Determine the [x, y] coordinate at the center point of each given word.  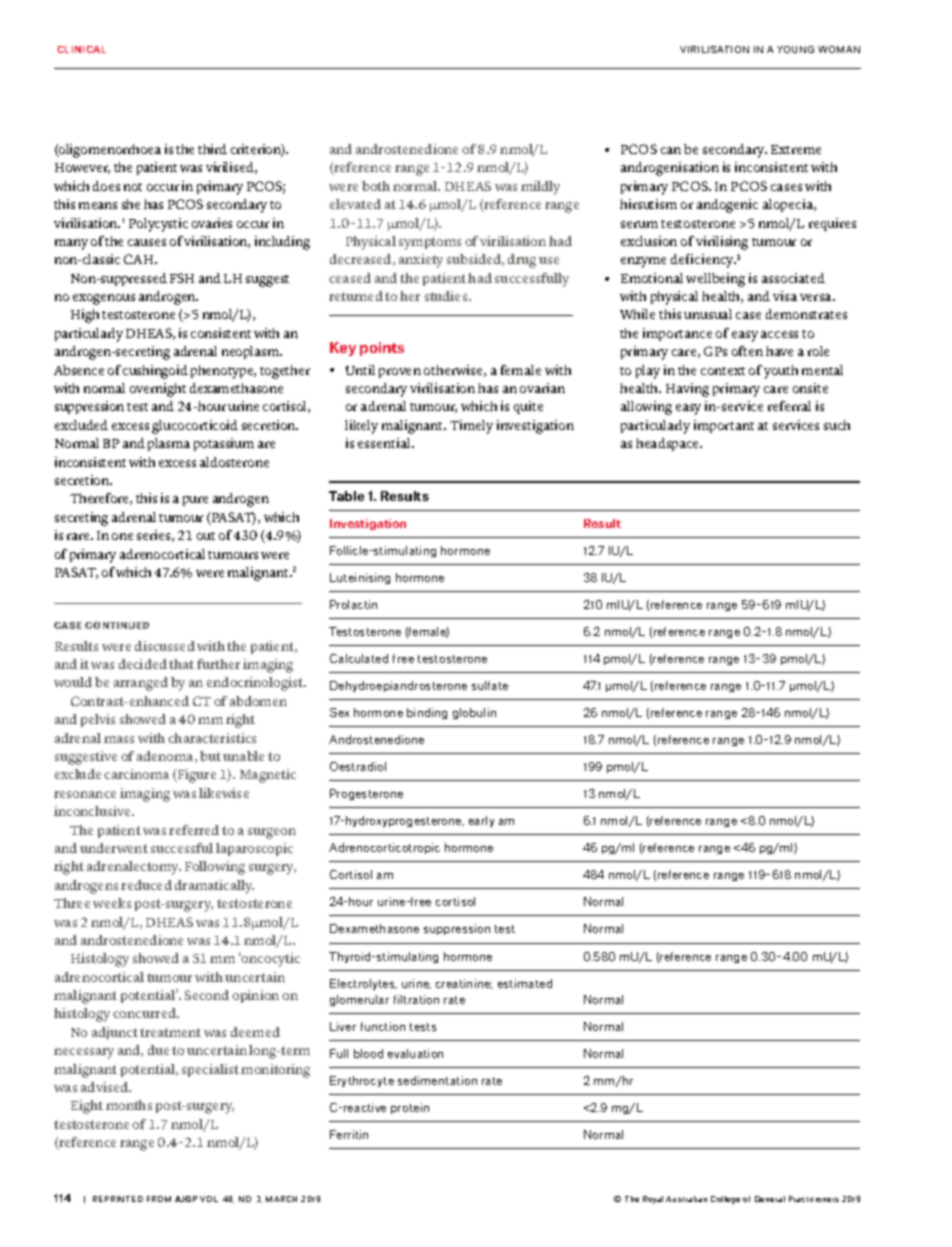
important [724, 426]
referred [194, 830]
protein [410, 1108]
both [376, 186]
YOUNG [795, 49]
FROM [159, 1199]
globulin [474, 713]
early [481, 821]
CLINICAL [81, 49]
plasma [169, 444]
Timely [471, 427]
